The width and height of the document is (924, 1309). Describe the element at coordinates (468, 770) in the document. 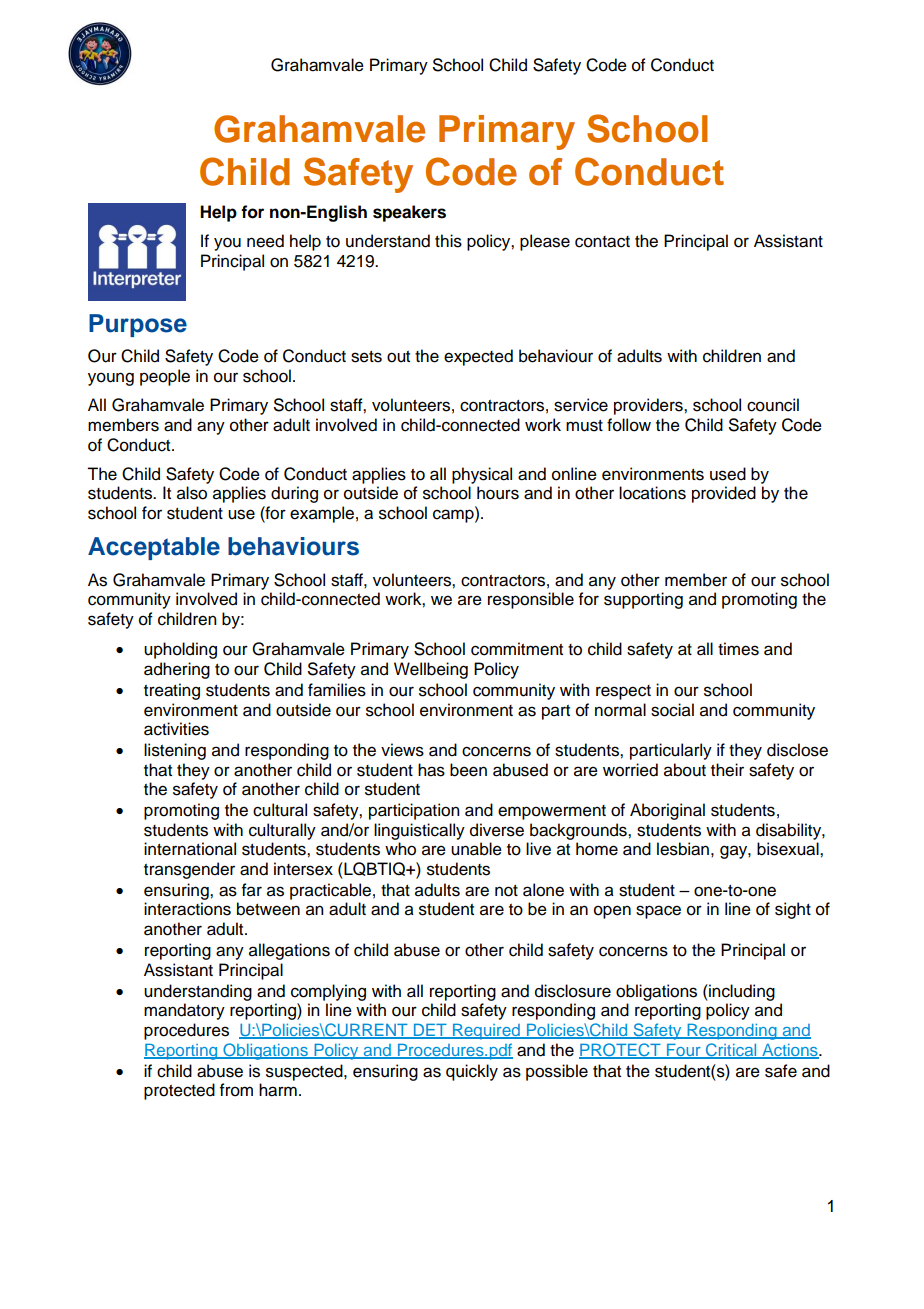

I see `been` at that location.
